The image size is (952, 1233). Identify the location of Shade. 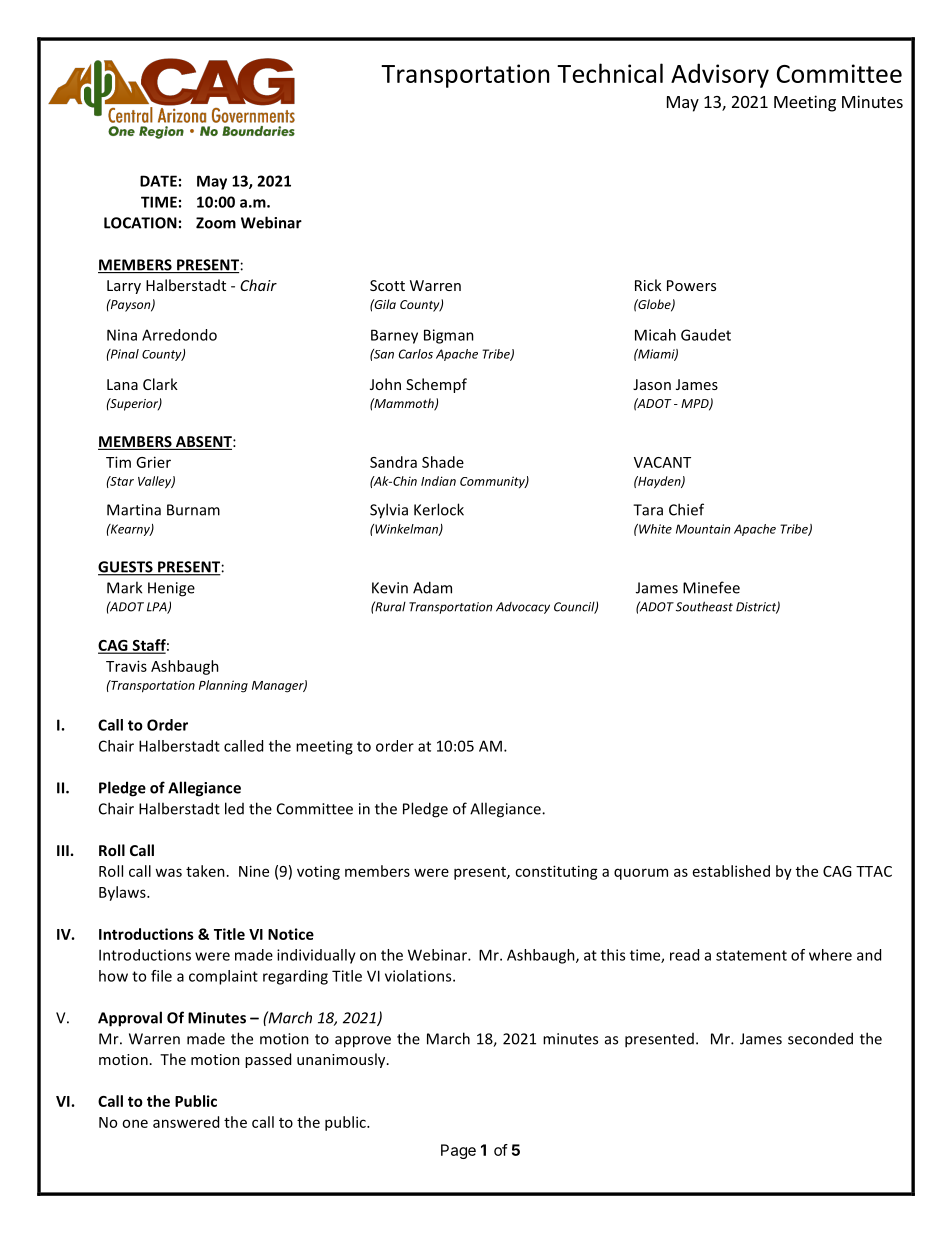
(443, 462).
